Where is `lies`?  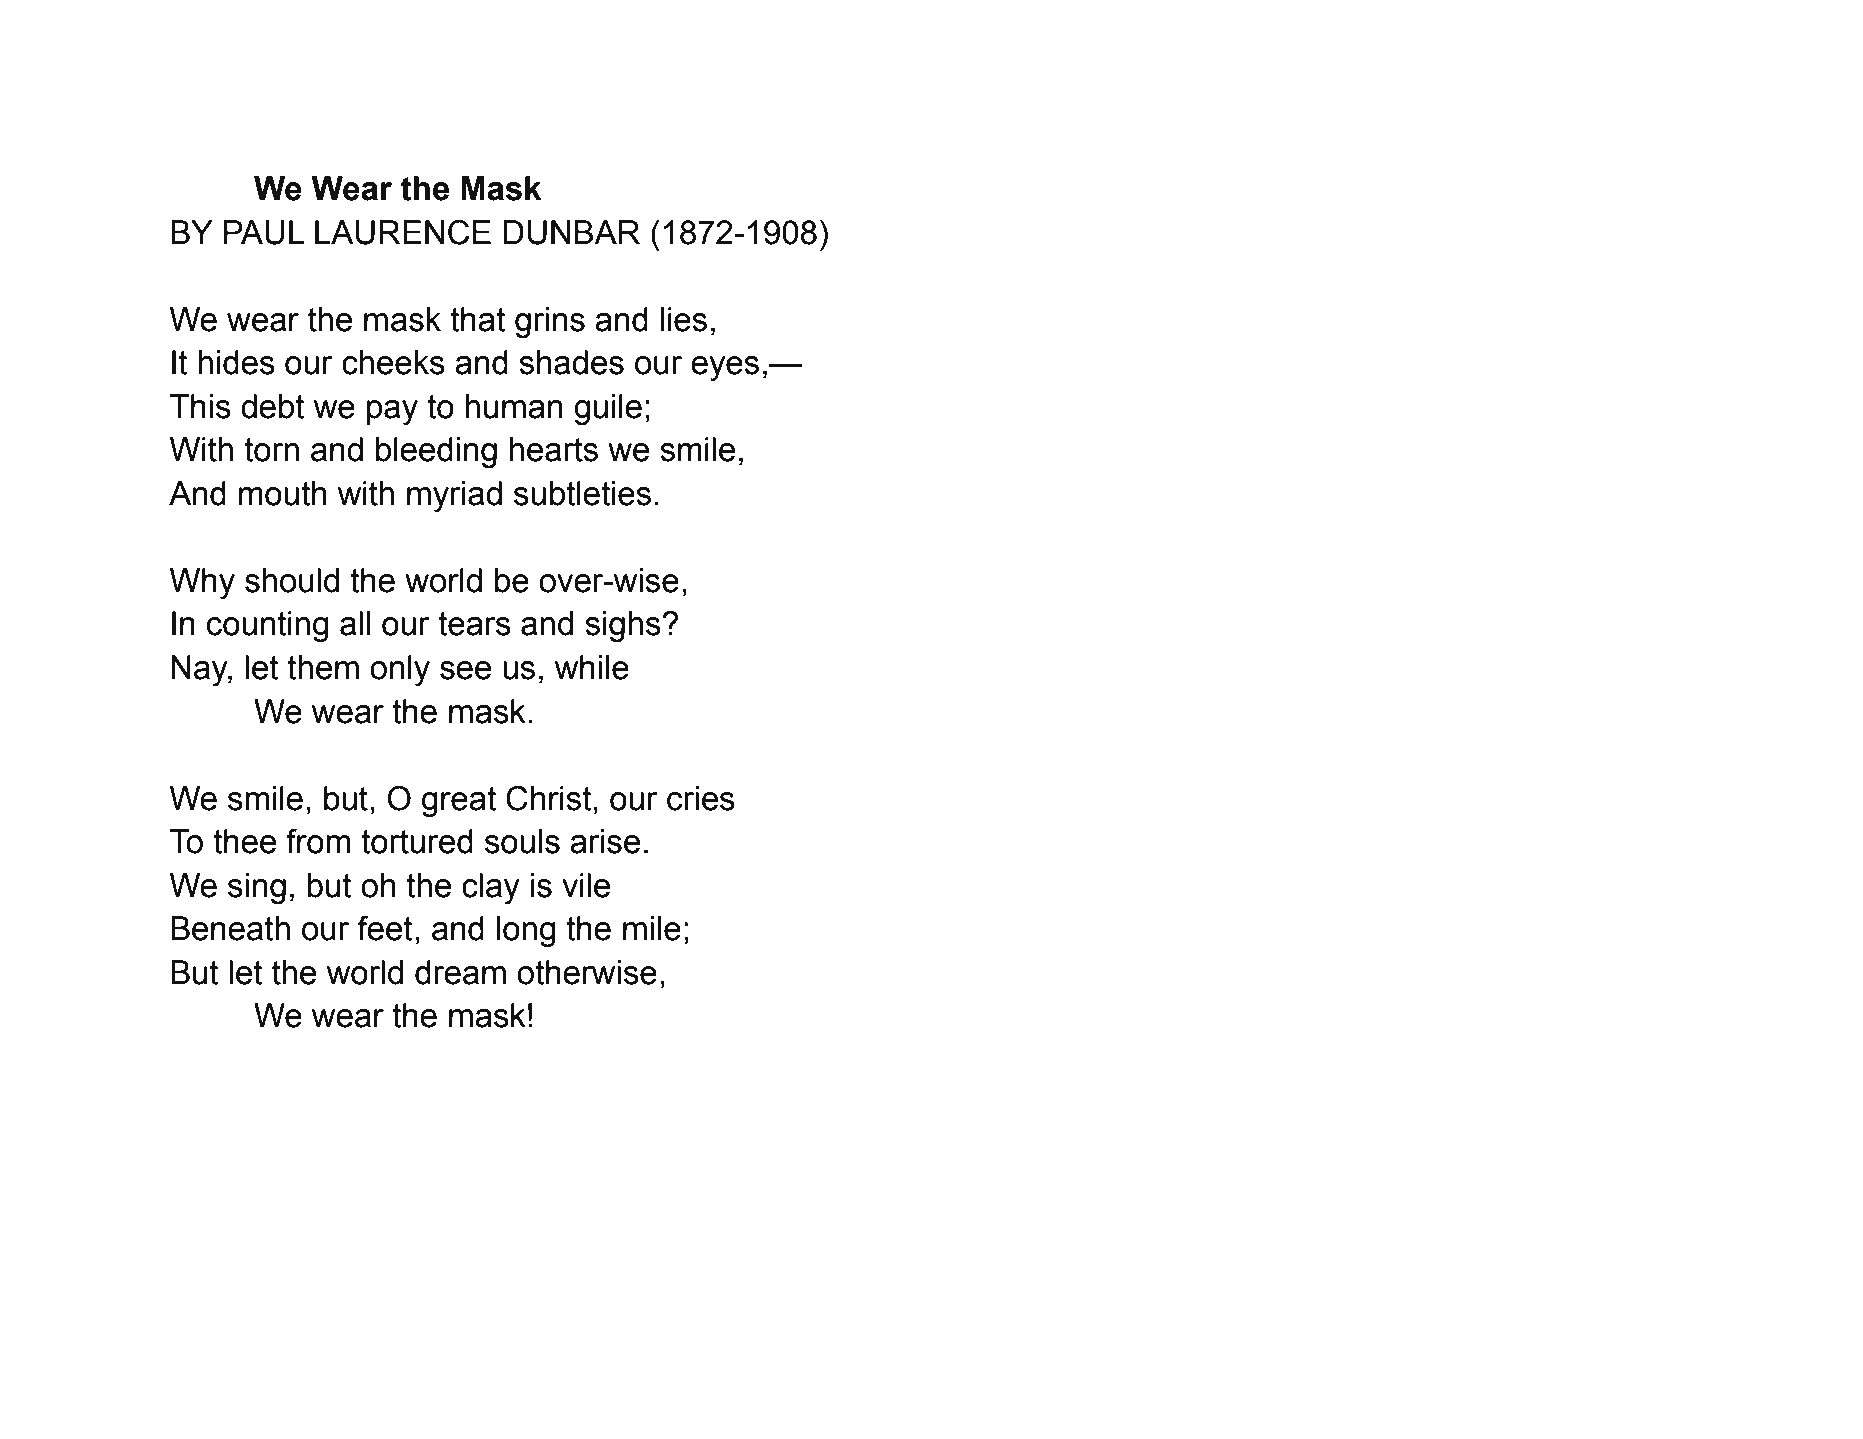
lies is located at coordinates (684, 319).
